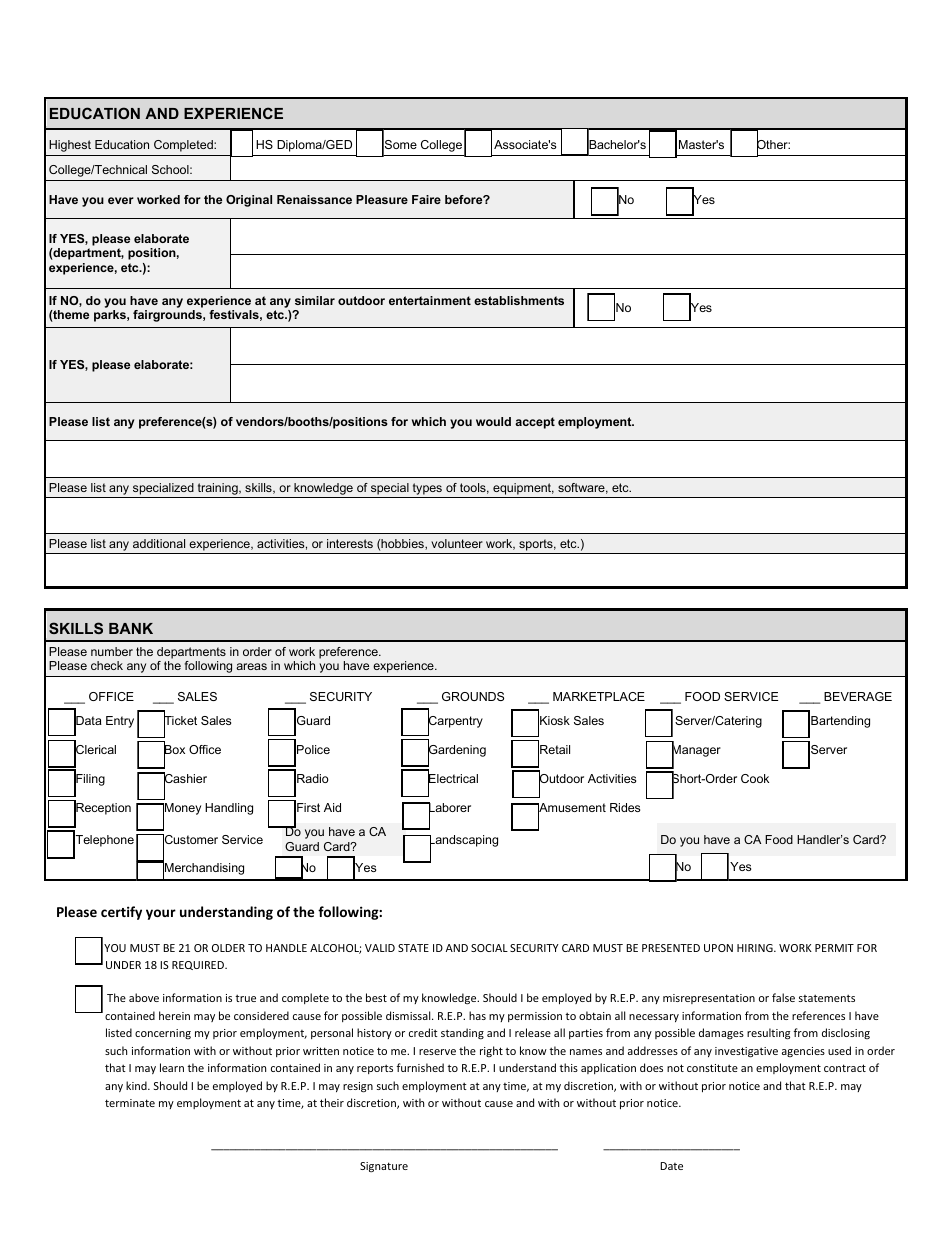 The image size is (952, 1233). I want to click on terminate, so click(130, 1103).
